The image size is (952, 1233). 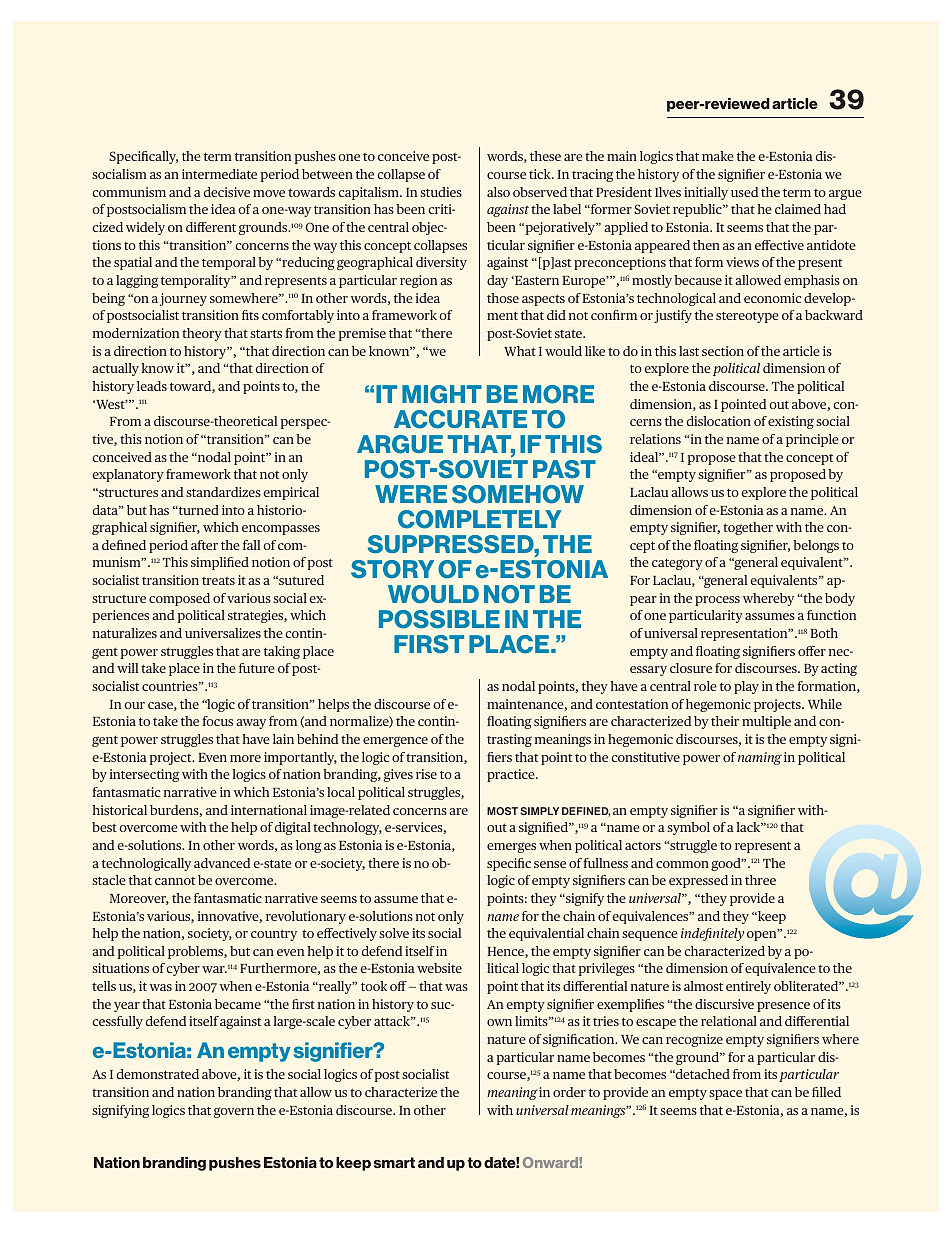 What do you see at coordinates (688, 828) in the screenshot?
I see `symbol` at bounding box center [688, 828].
